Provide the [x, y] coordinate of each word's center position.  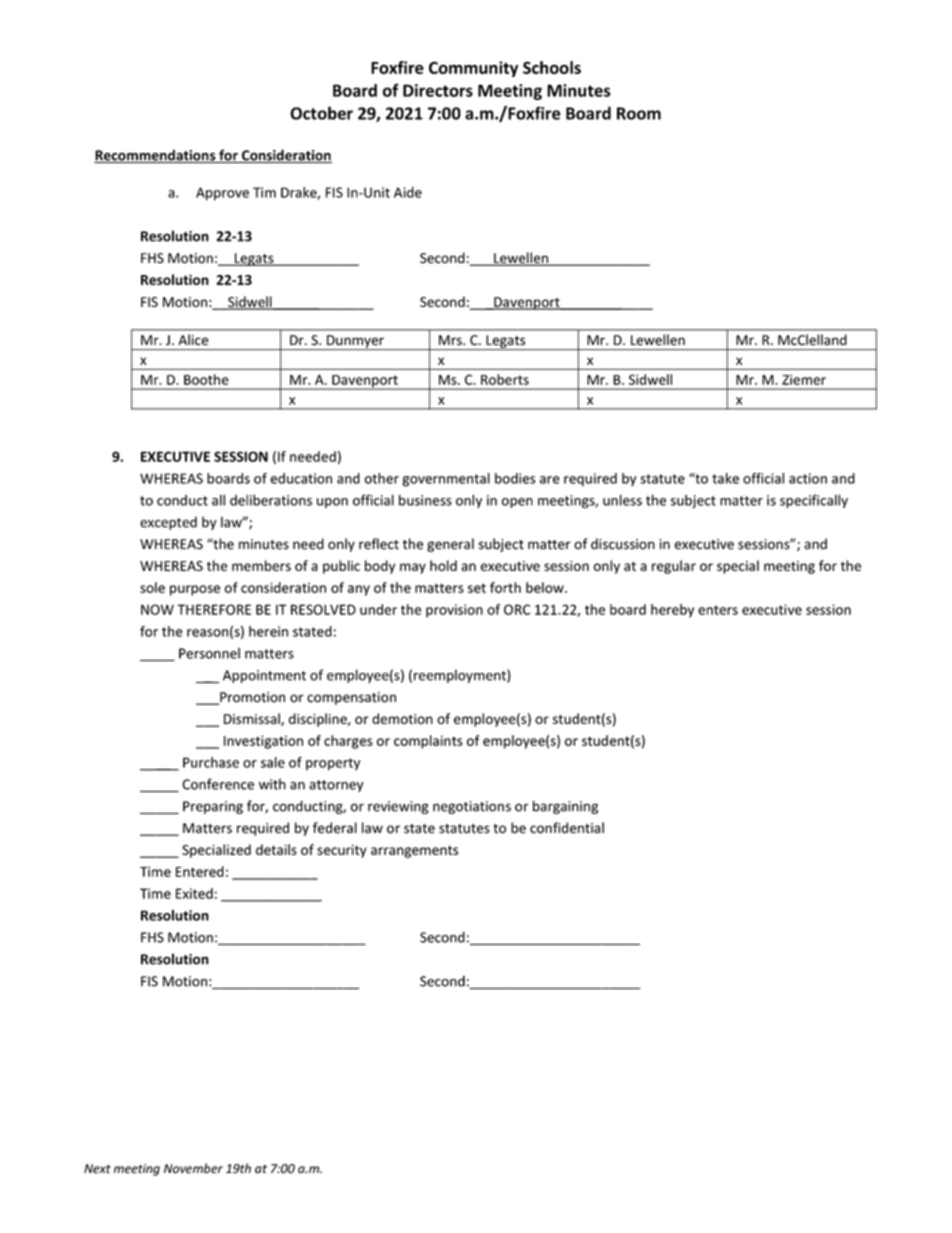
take [725, 478]
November [193, 1168]
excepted [168, 523]
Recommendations [156, 156]
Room [639, 113]
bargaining [565, 807]
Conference [218, 784]
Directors [438, 90]
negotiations [472, 807]
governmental [446, 480]
